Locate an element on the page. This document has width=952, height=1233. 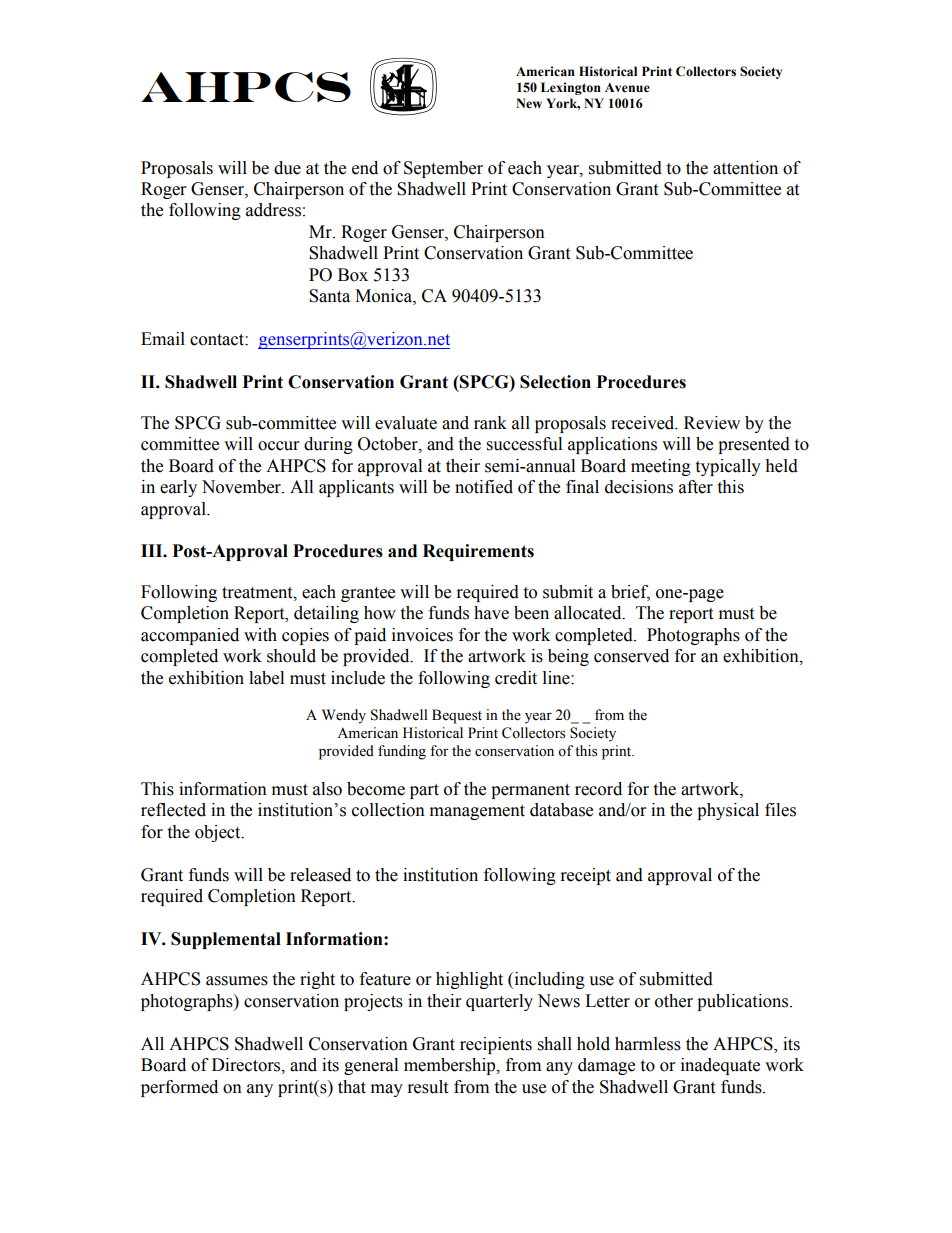
physical is located at coordinates (728, 811).
